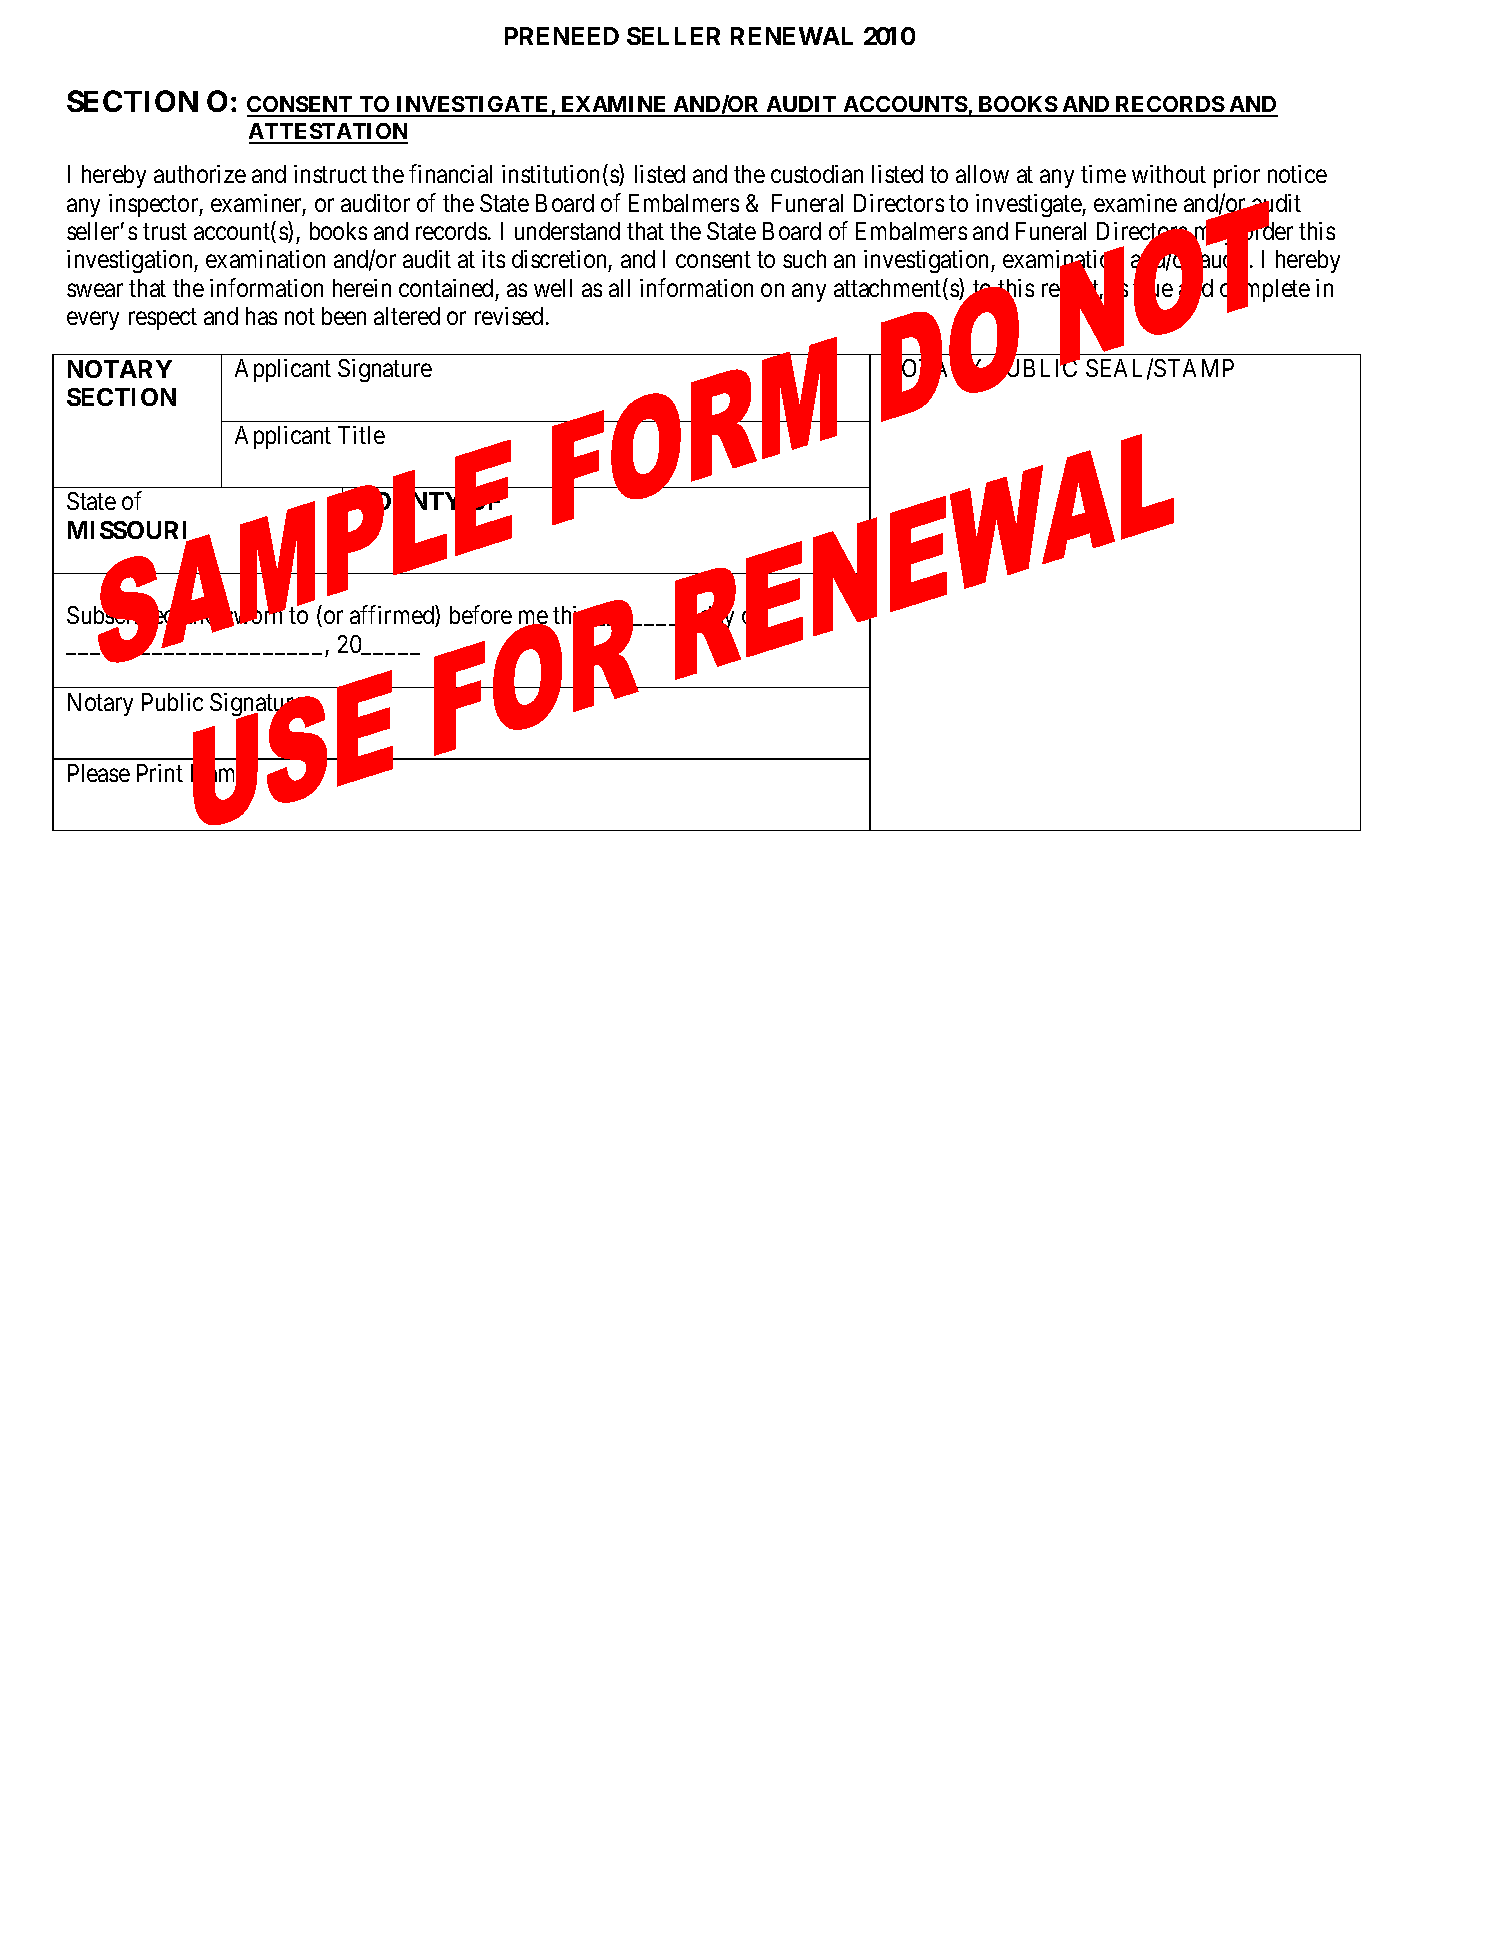  What do you see at coordinates (792, 36) in the document?
I see `RENEWAL` at bounding box center [792, 36].
